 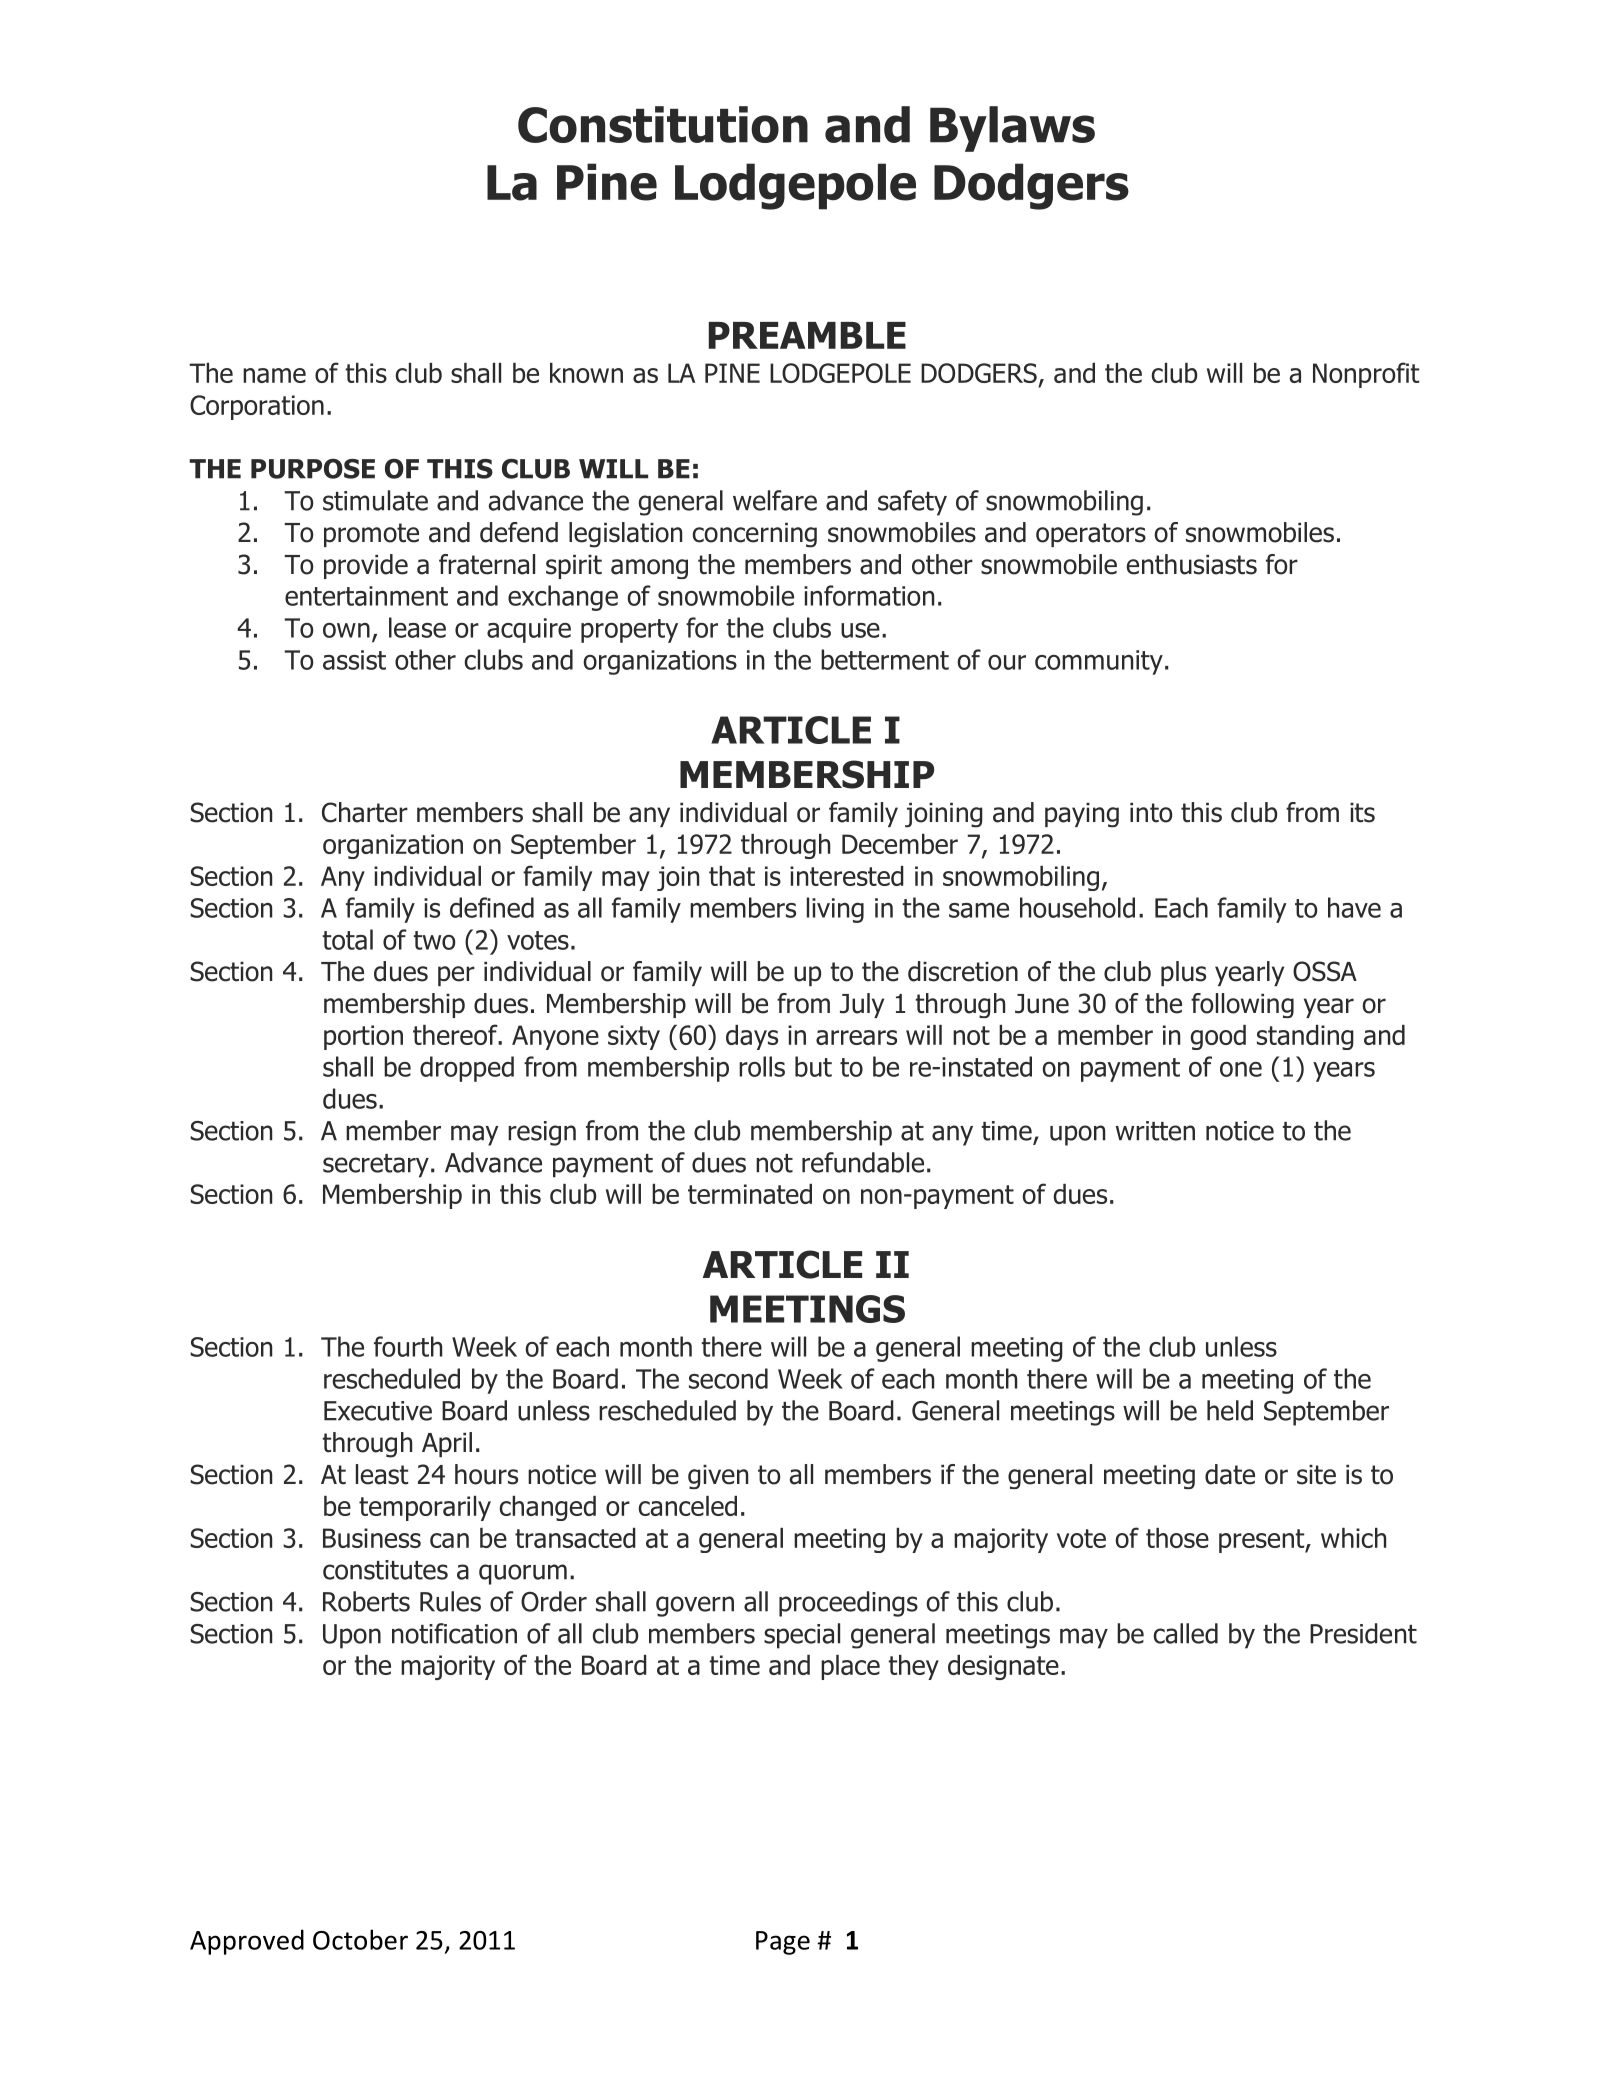 I want to click on Page, so click(x=783, y=1943).
